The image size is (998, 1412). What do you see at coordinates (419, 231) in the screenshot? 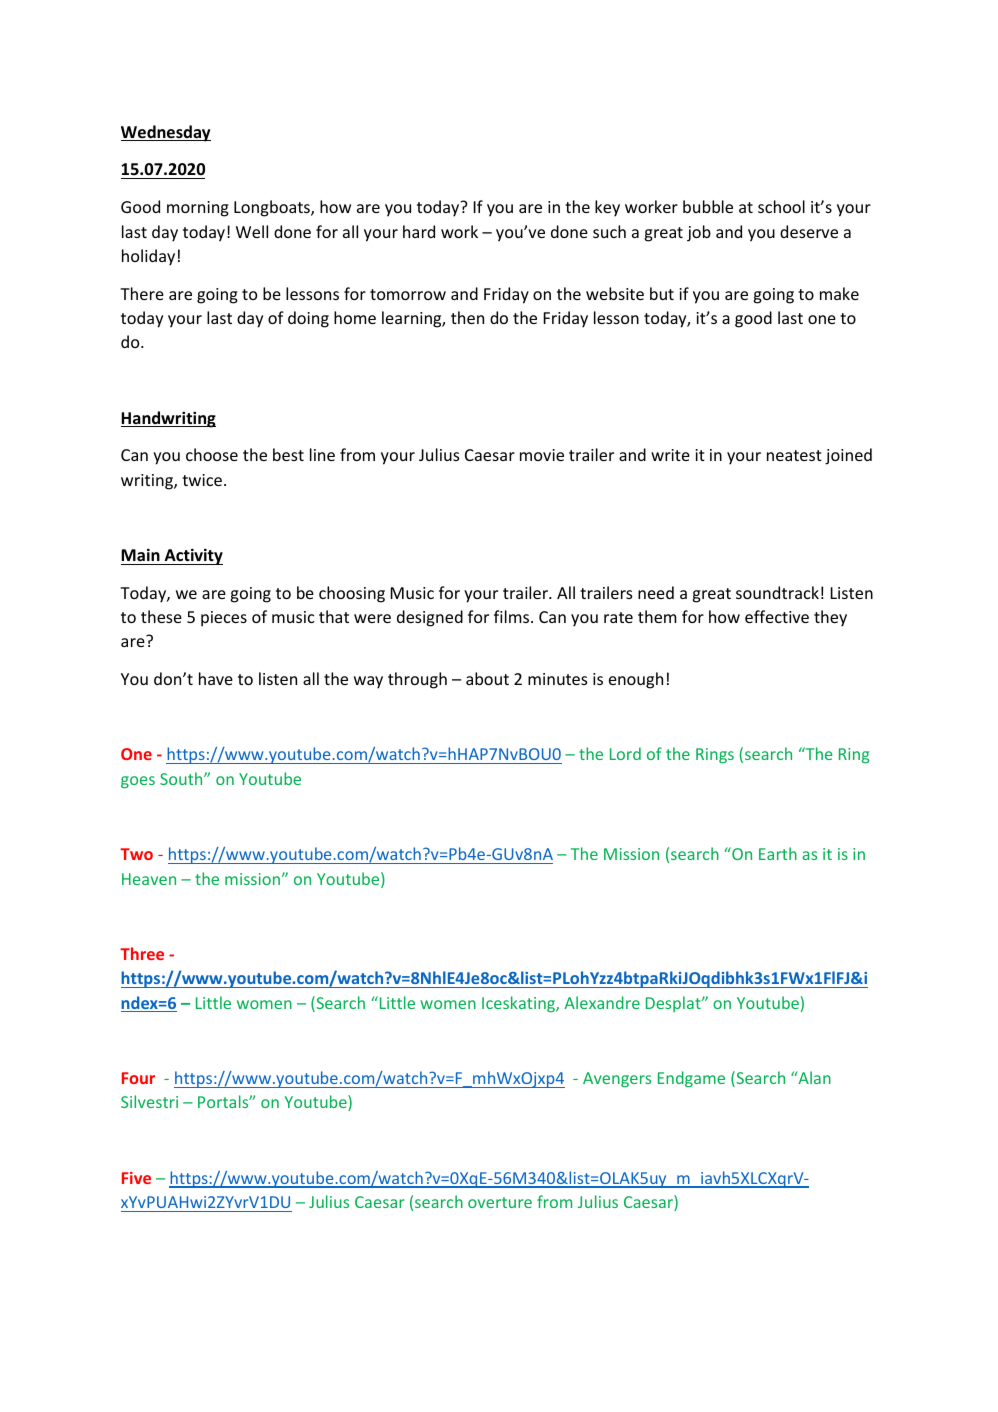
I see `hard` at bounding box center [419, 231].
